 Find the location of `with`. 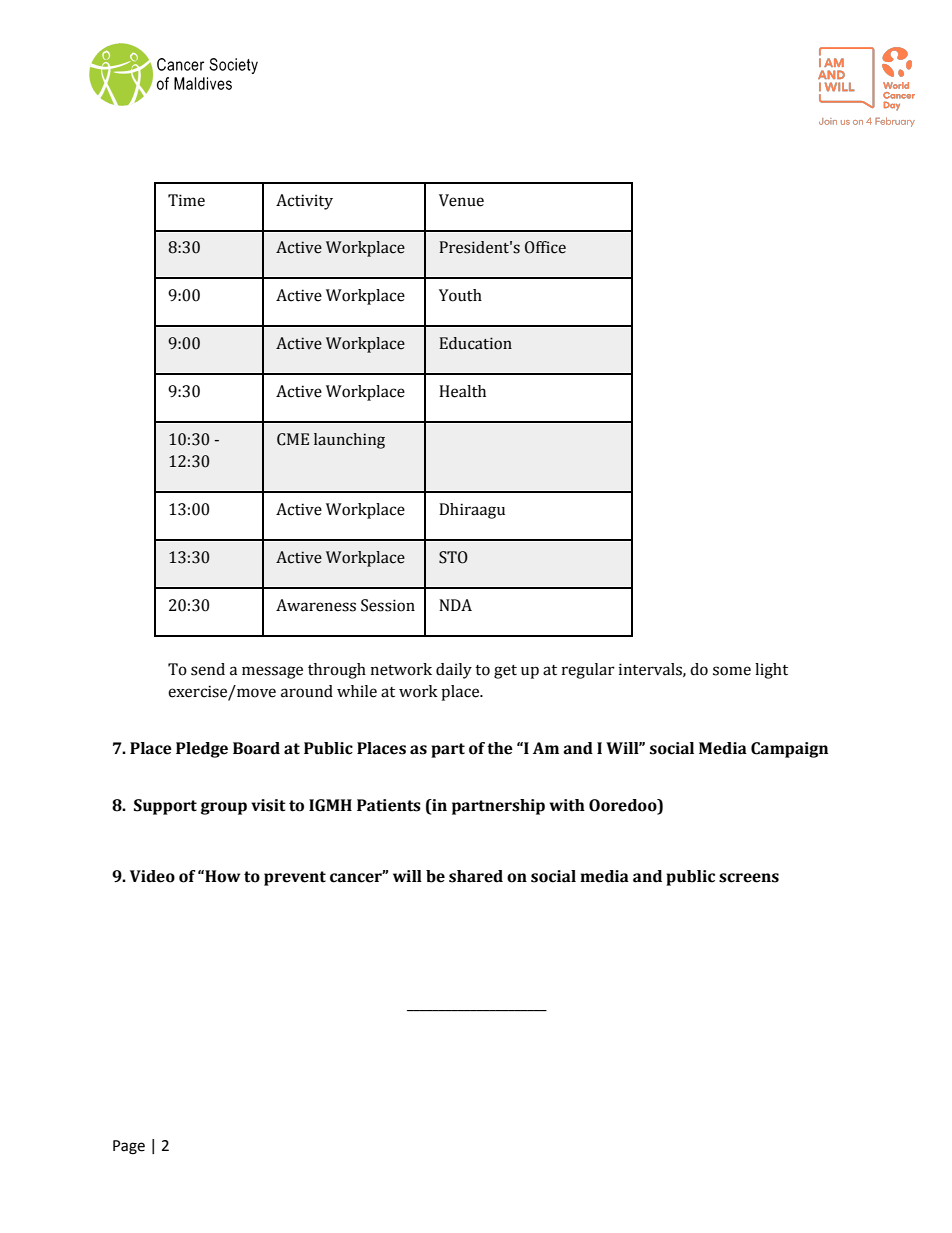

with is located at coordinates (567, 805).
